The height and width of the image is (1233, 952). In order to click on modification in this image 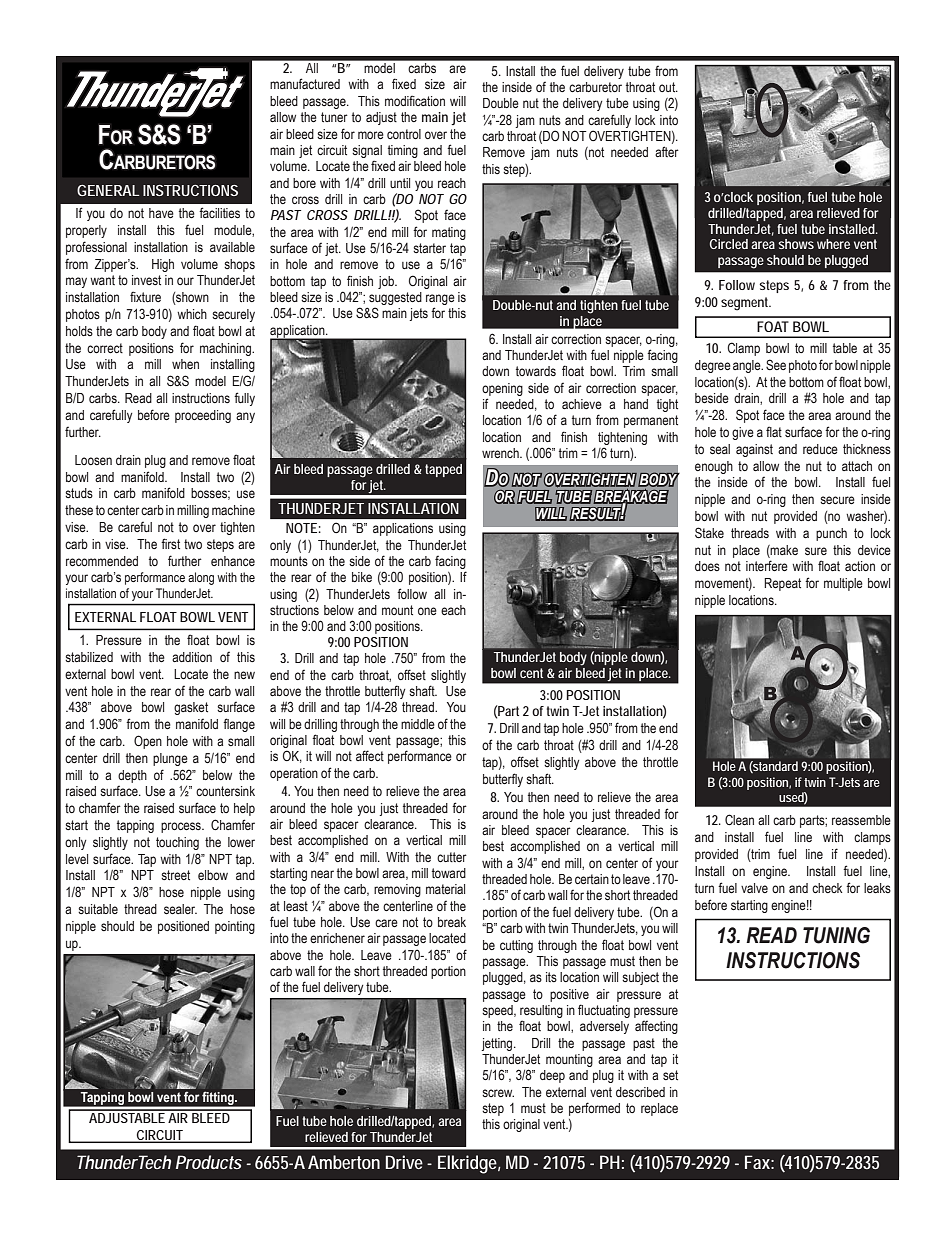, I will do `click(415, 100)`.
